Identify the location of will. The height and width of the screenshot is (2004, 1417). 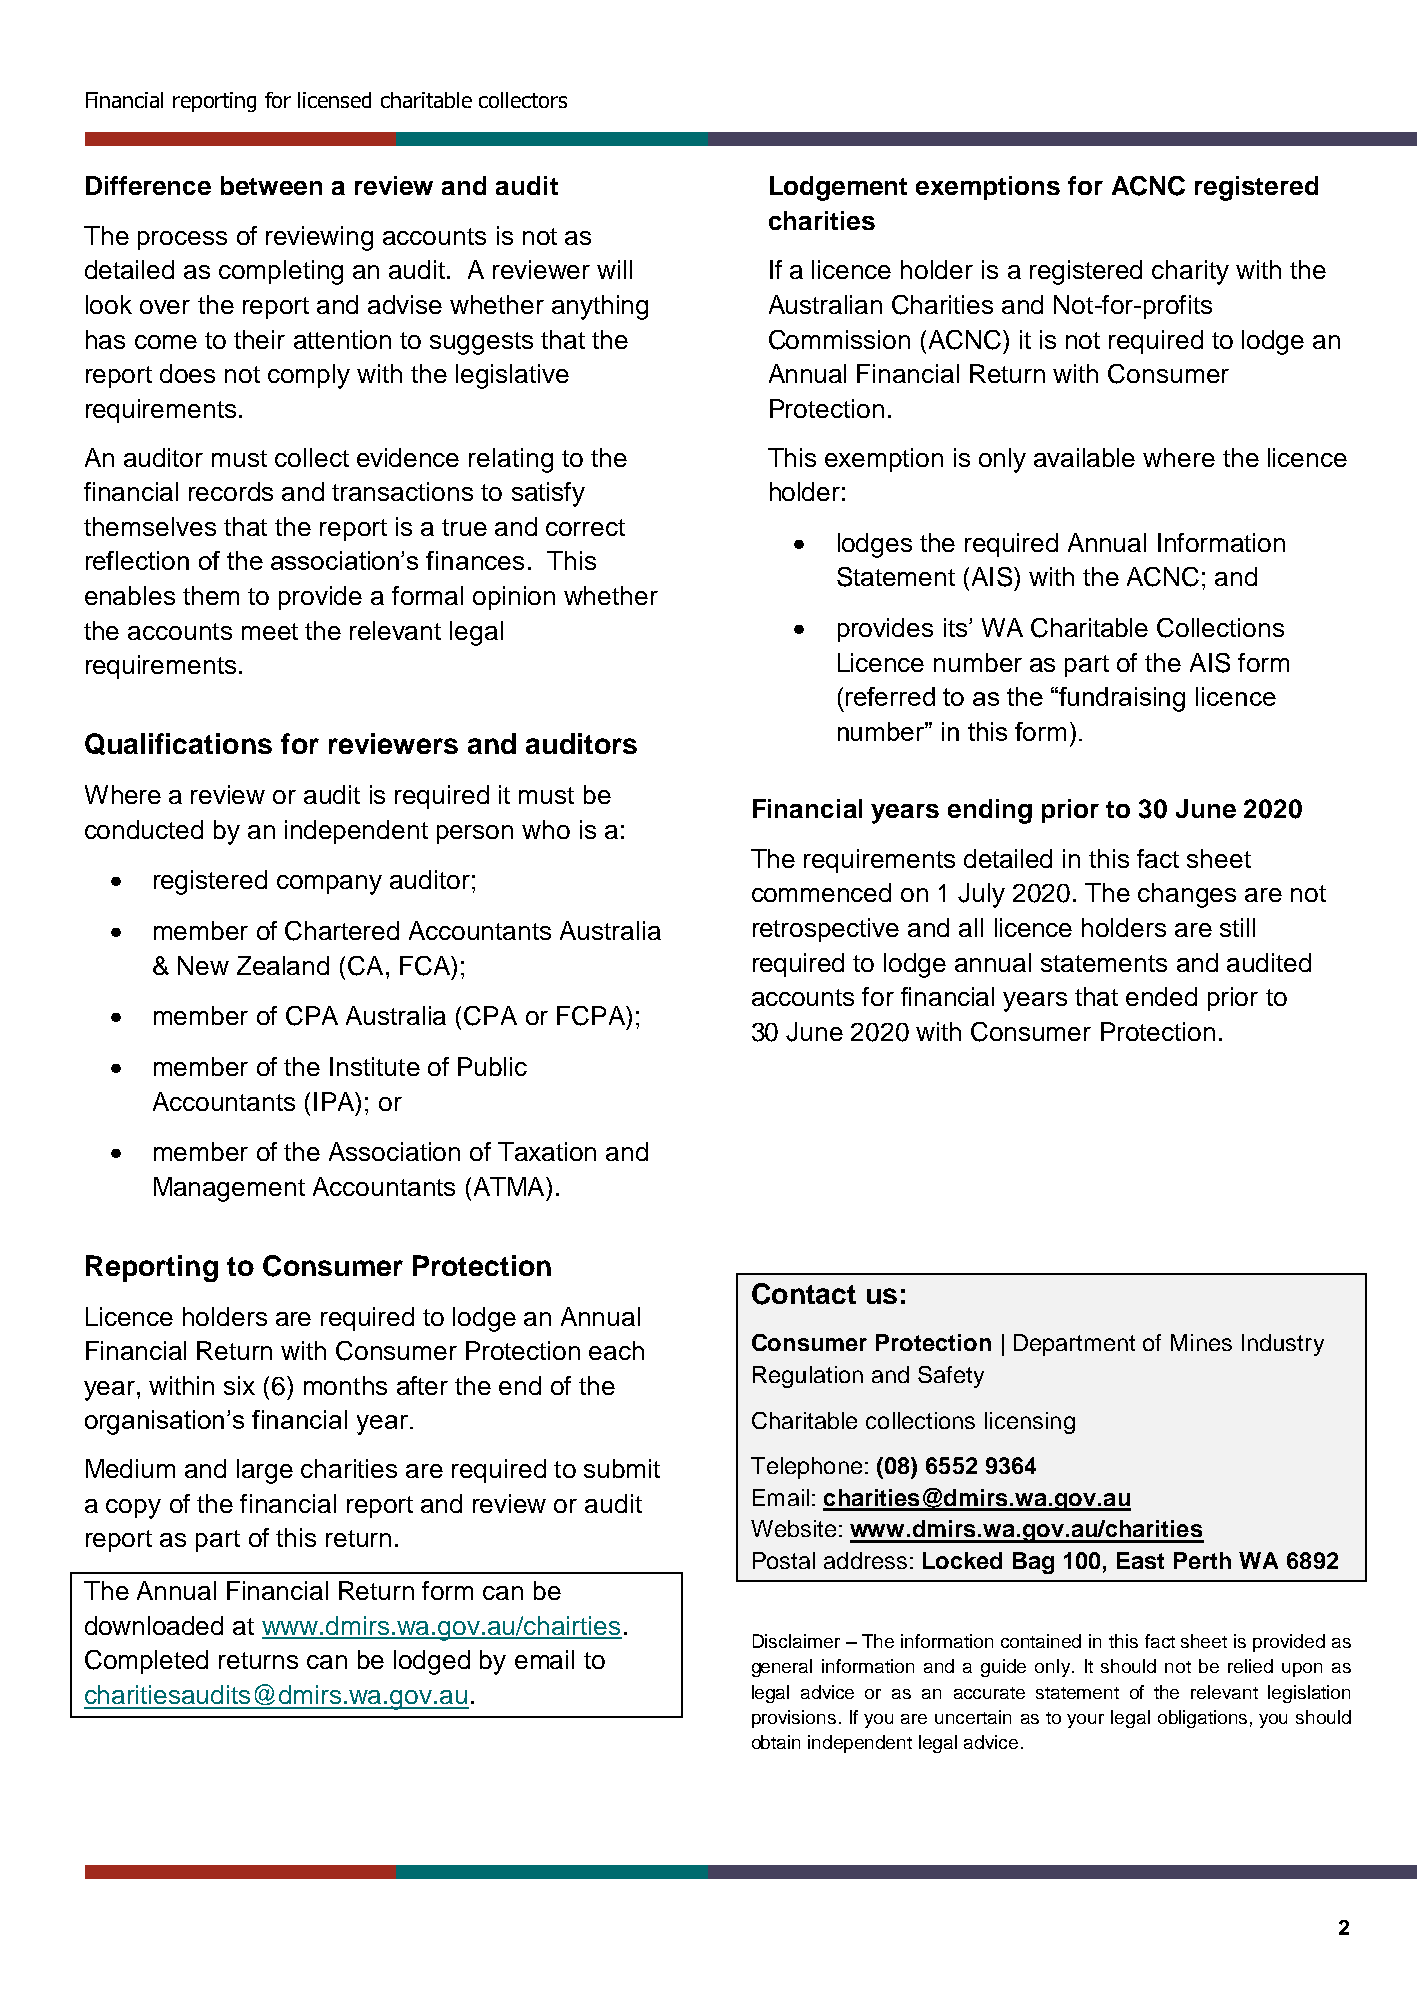
(614, 269).
